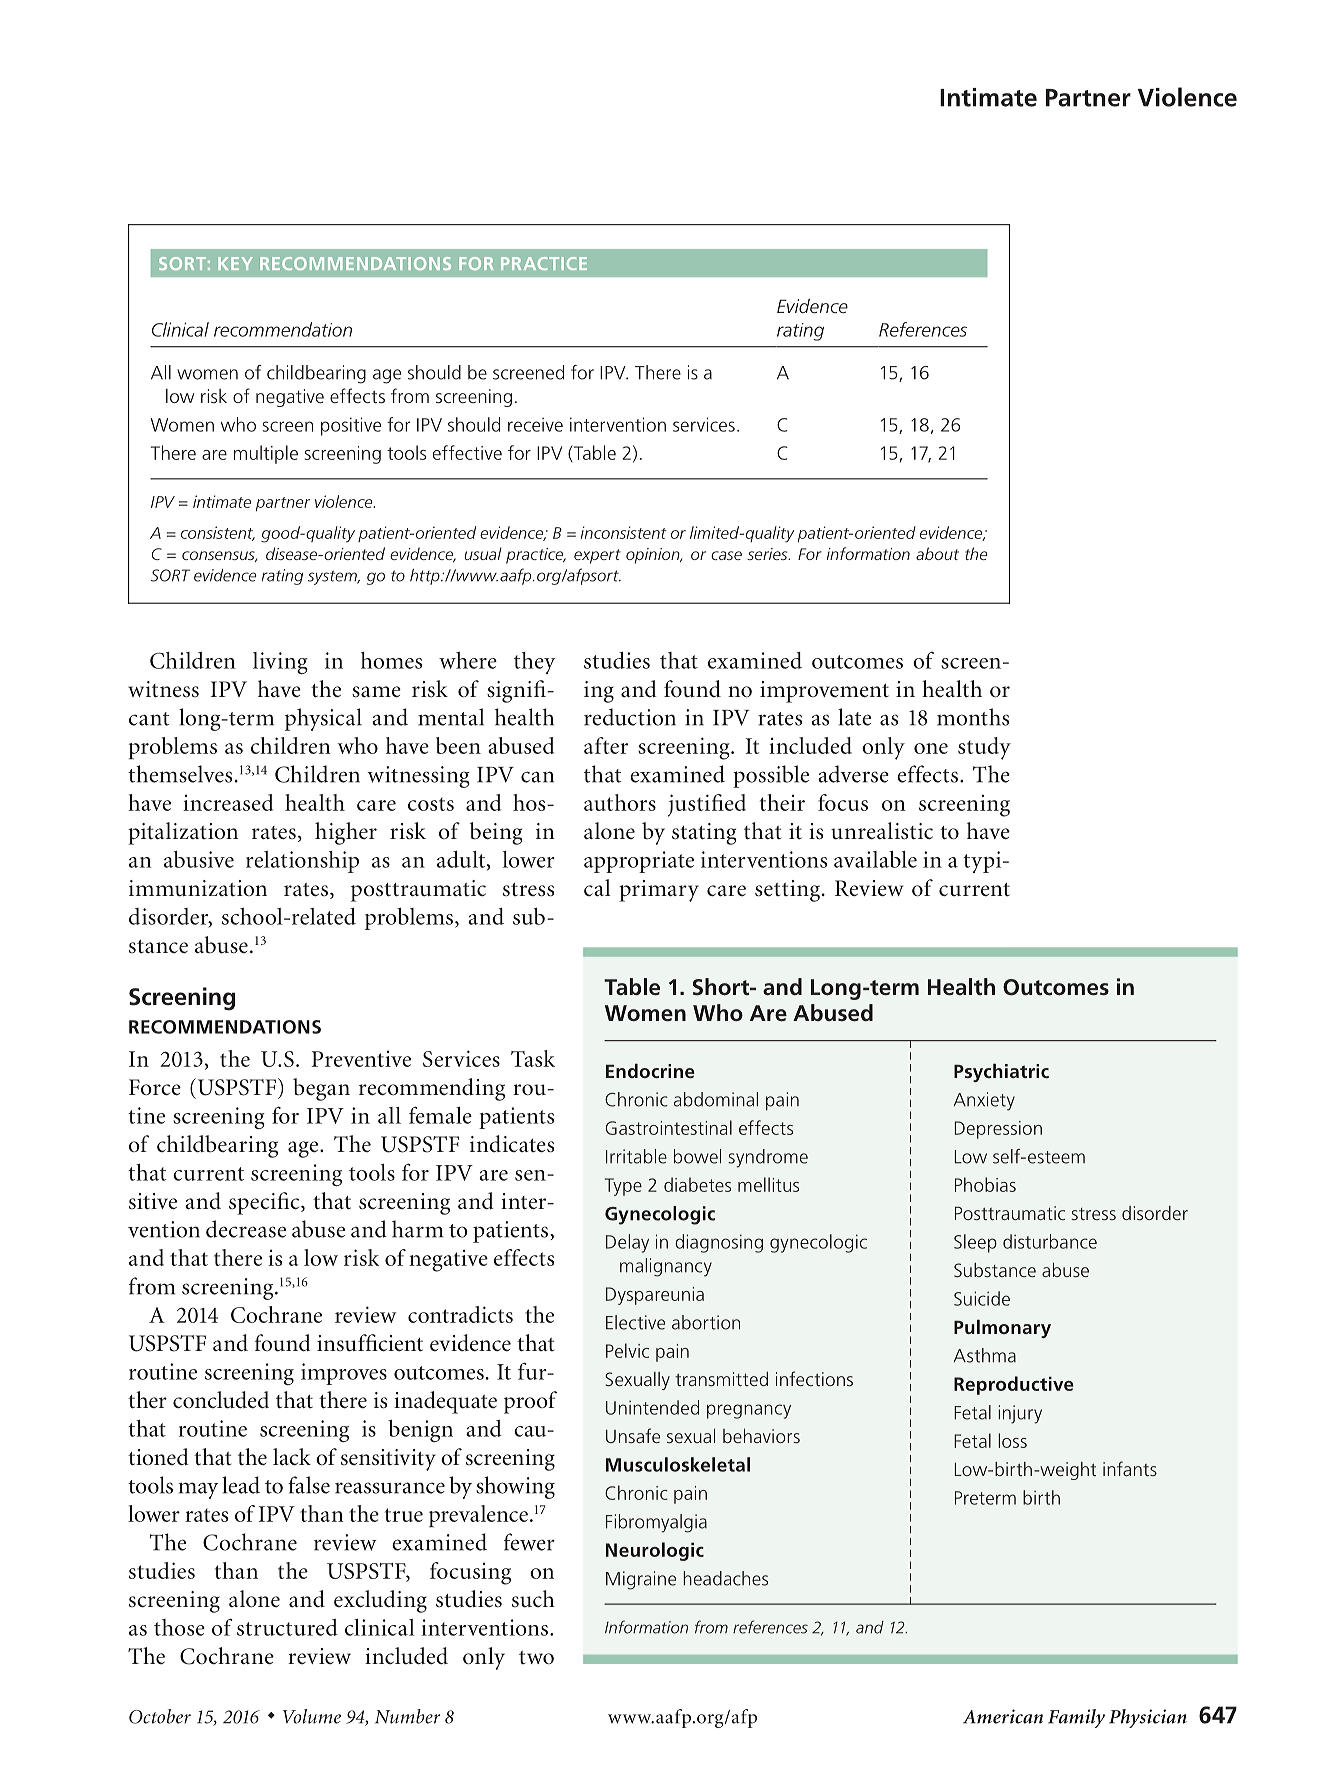 Image resolution: width=1323 pixels, height=1792 pixels. I want to click on increased, so click(228, 802).
